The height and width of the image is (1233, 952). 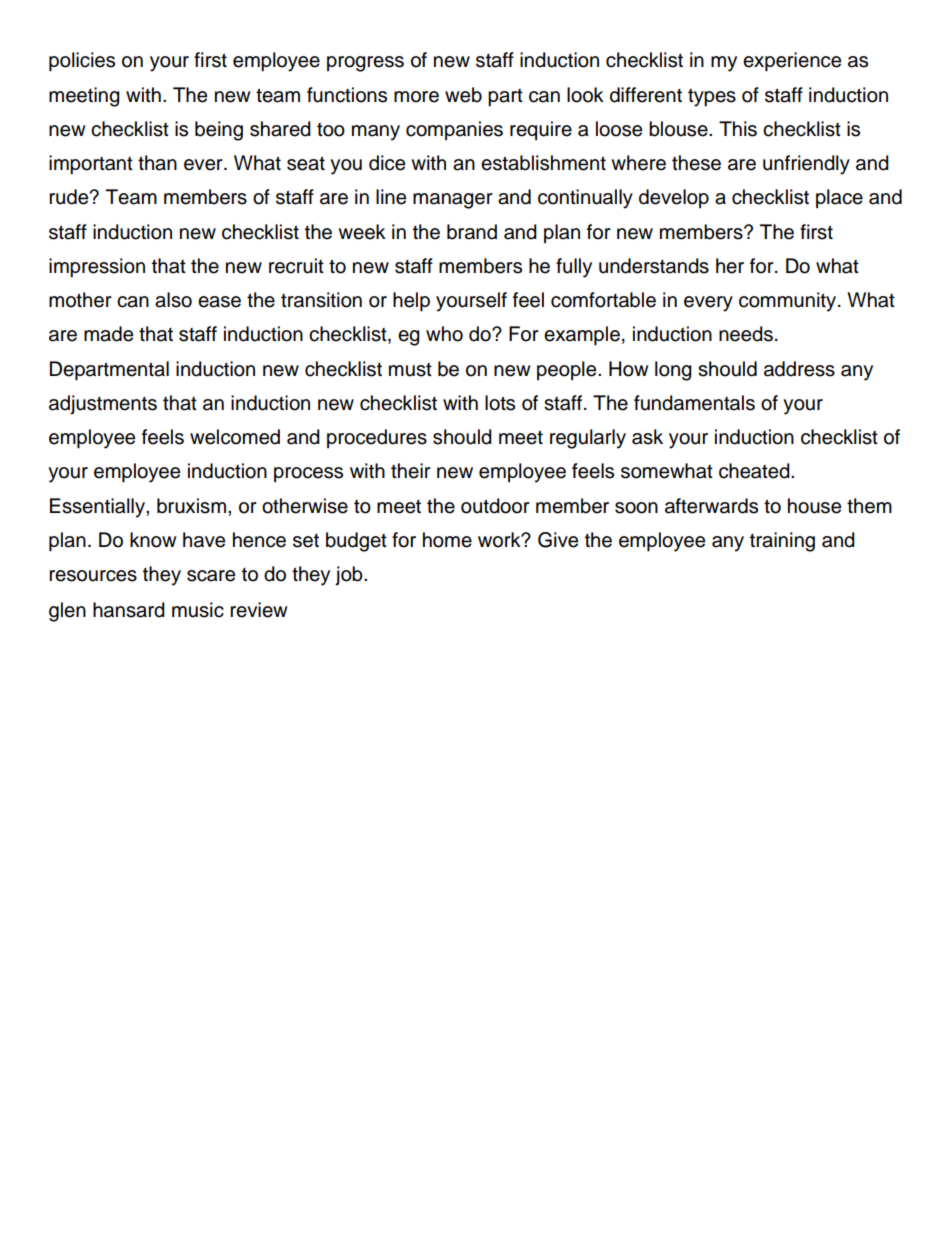 I want to click on job, so click(x=350, y=576).
